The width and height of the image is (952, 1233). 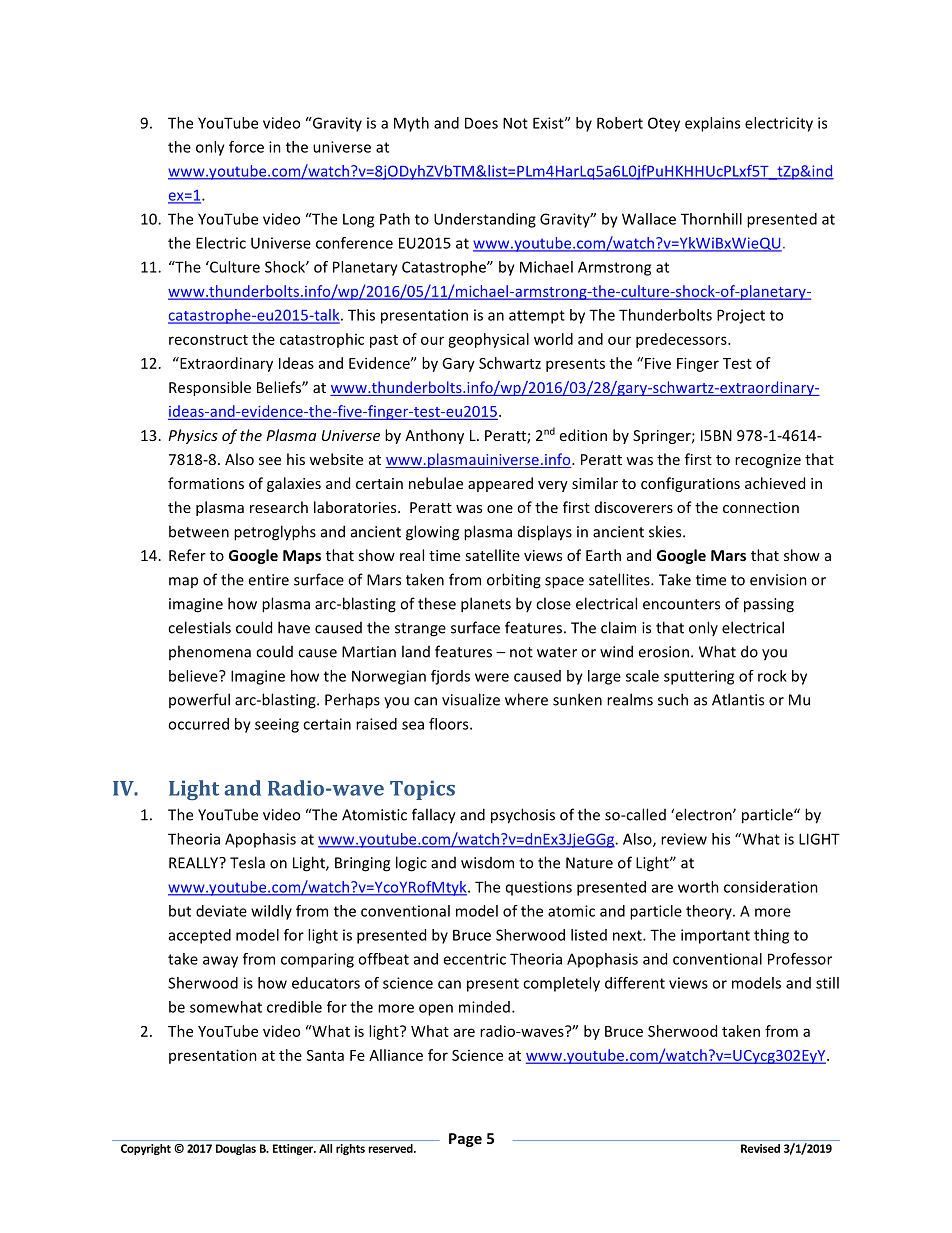 I want to click on consideration, so click(x=771, y=887).
